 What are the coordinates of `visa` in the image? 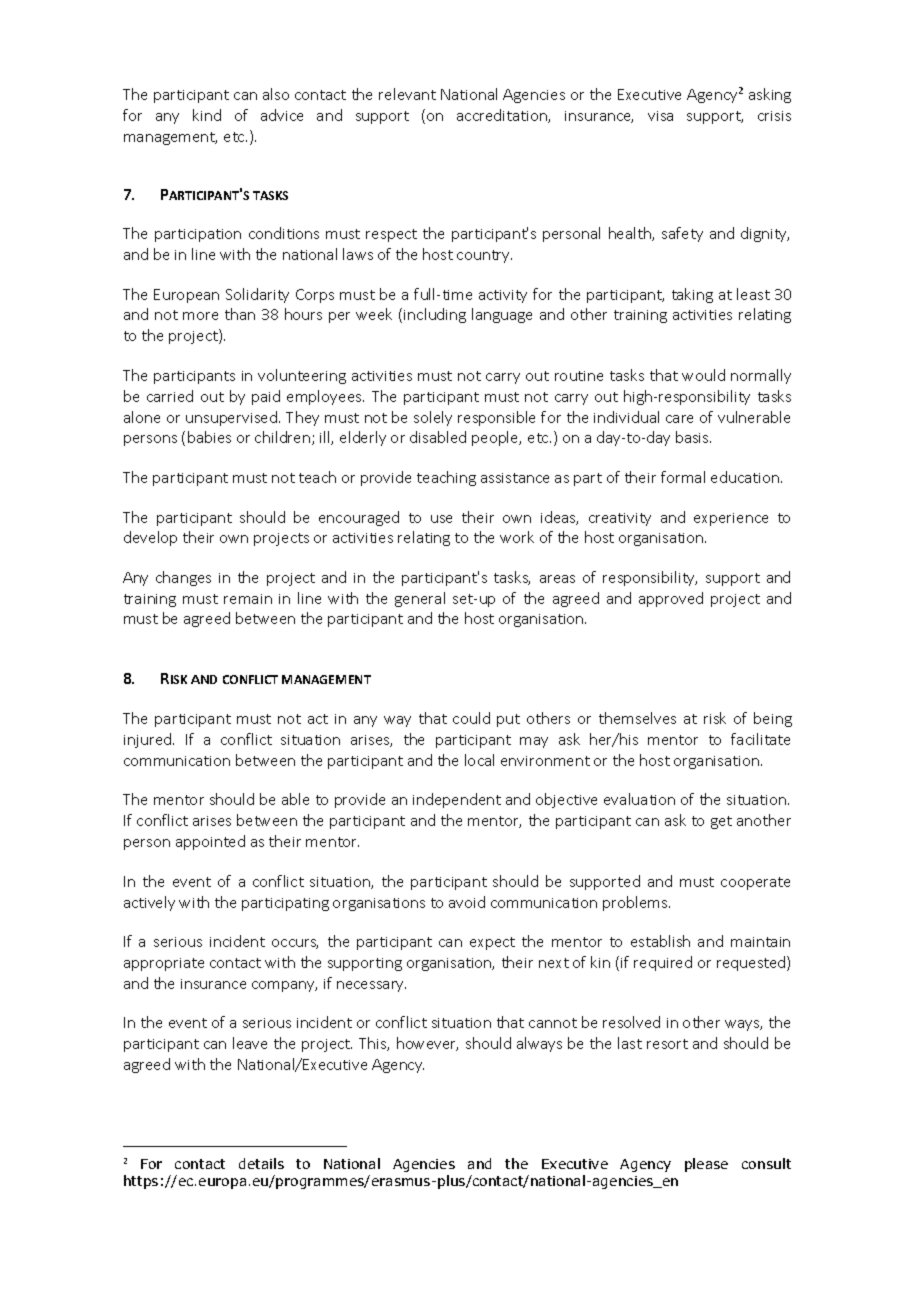 It's located at (660, 116).
